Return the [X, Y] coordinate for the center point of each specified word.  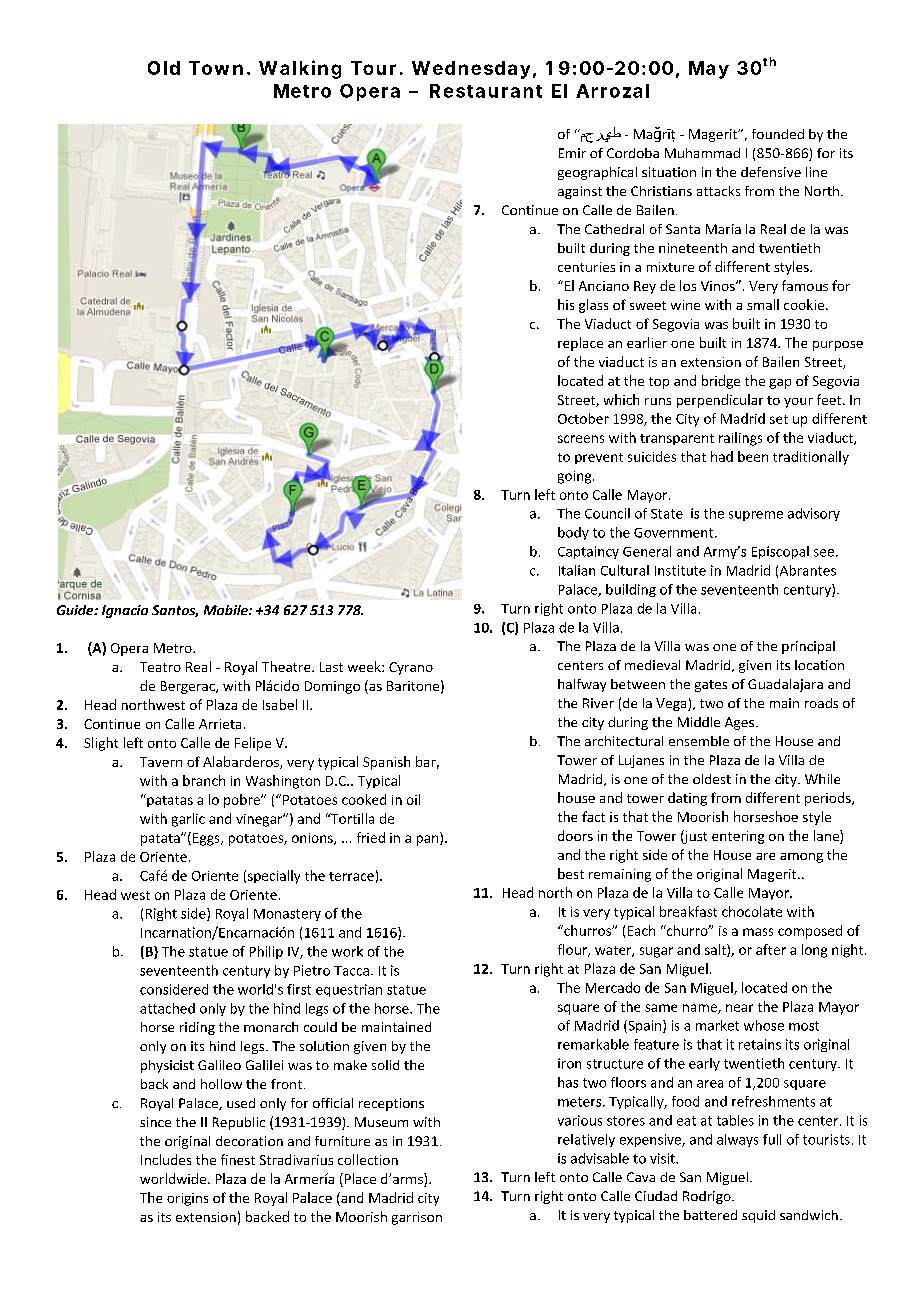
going [576, 477]
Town [216, 68]
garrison [417, 1218]
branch [204, 780]
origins [187, 1199]
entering [738, 837]
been [753, 456]
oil [413, 799]
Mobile [227, 610]
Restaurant [486, 91]
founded [778, 134]
